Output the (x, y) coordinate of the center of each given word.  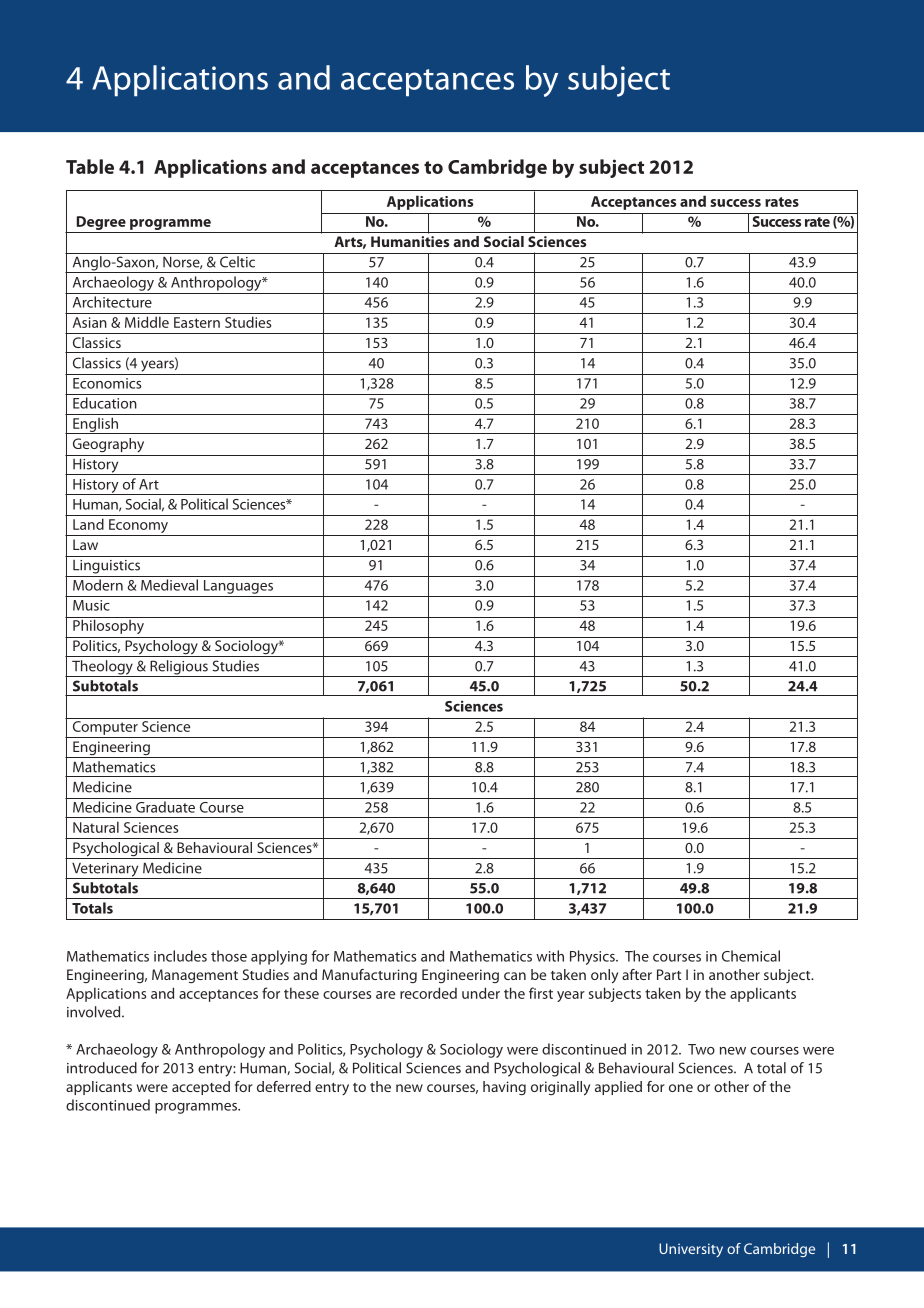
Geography (108, 445)
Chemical (751, 956)
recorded (428, 993)
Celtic (237, 262)
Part (669, 974)
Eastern (197, 322)
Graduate (165, 807)
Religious (179, 668)
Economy (138, 527)
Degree (101, 224)
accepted (201, 1088)
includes (180, 956)
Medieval (169, 585)
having (504, 1088)
